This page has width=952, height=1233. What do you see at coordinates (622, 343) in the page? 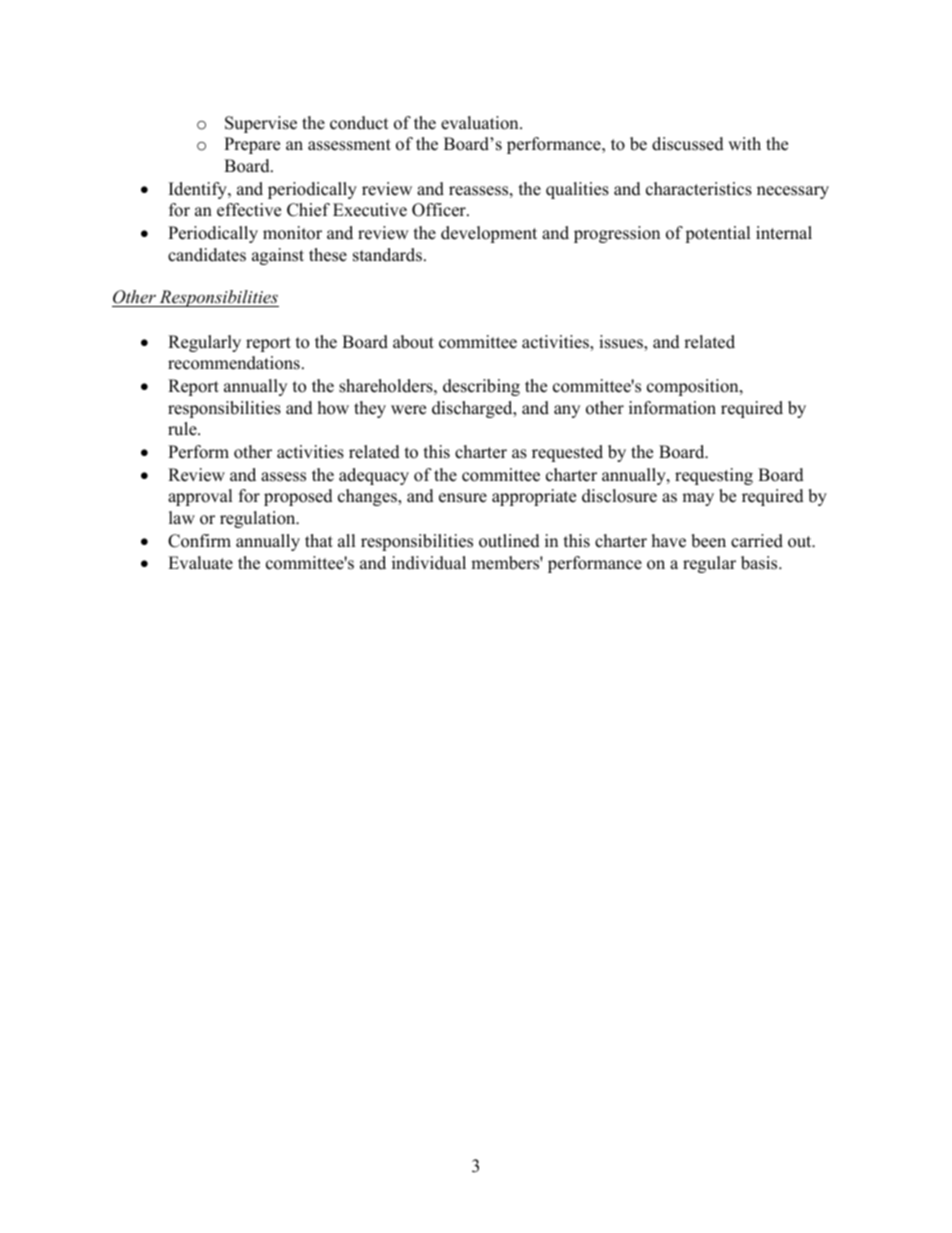
I see `issues` at bounding box center [622, 343].
